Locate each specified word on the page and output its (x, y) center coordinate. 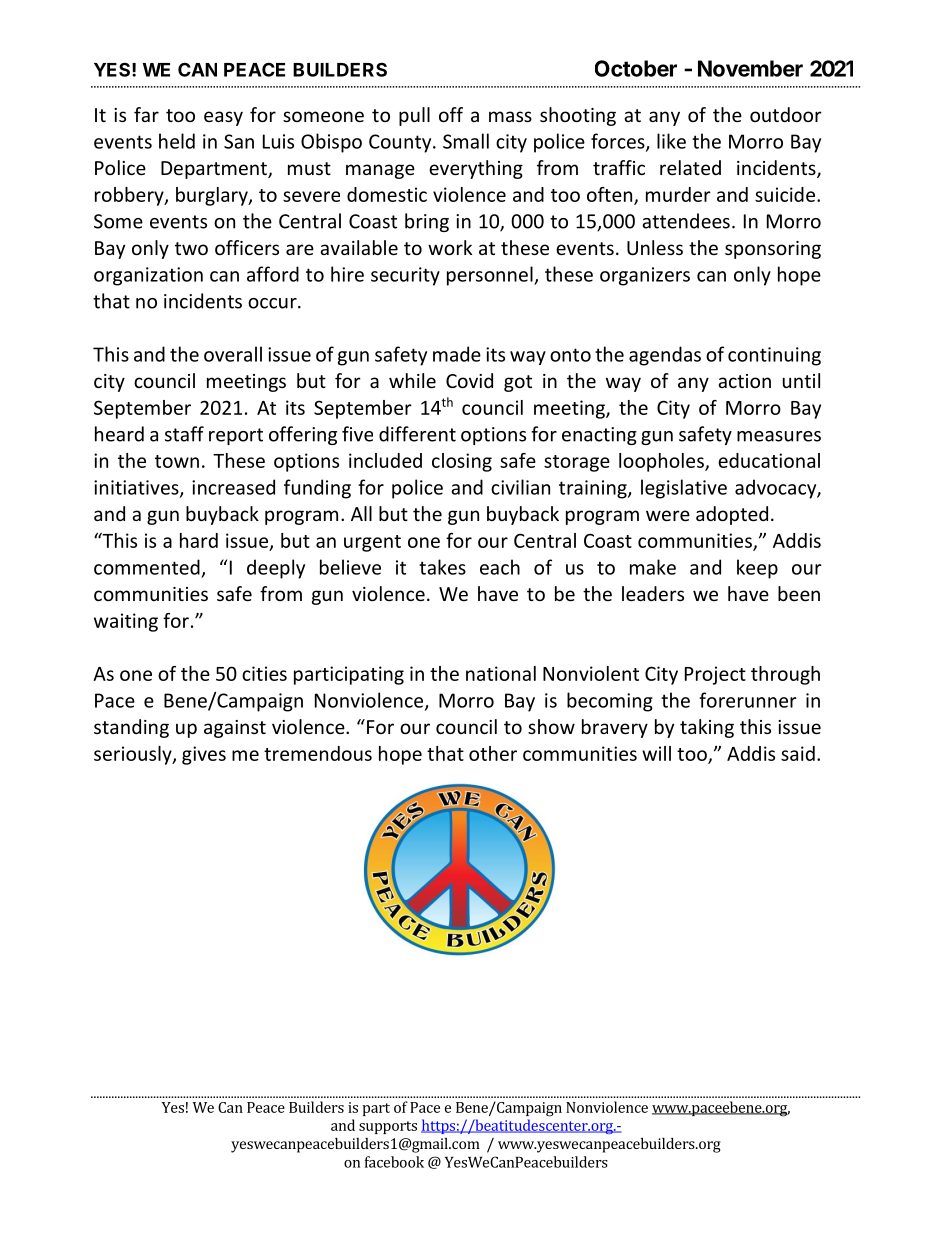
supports (388, 1127)
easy (223, 118)
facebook (394, 1162)
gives (204, 755)
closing (462, 462)
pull (414, 116)
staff (184, 434)
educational (769, 460)
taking (707, 728)
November (750, 68)
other (493, 753)
